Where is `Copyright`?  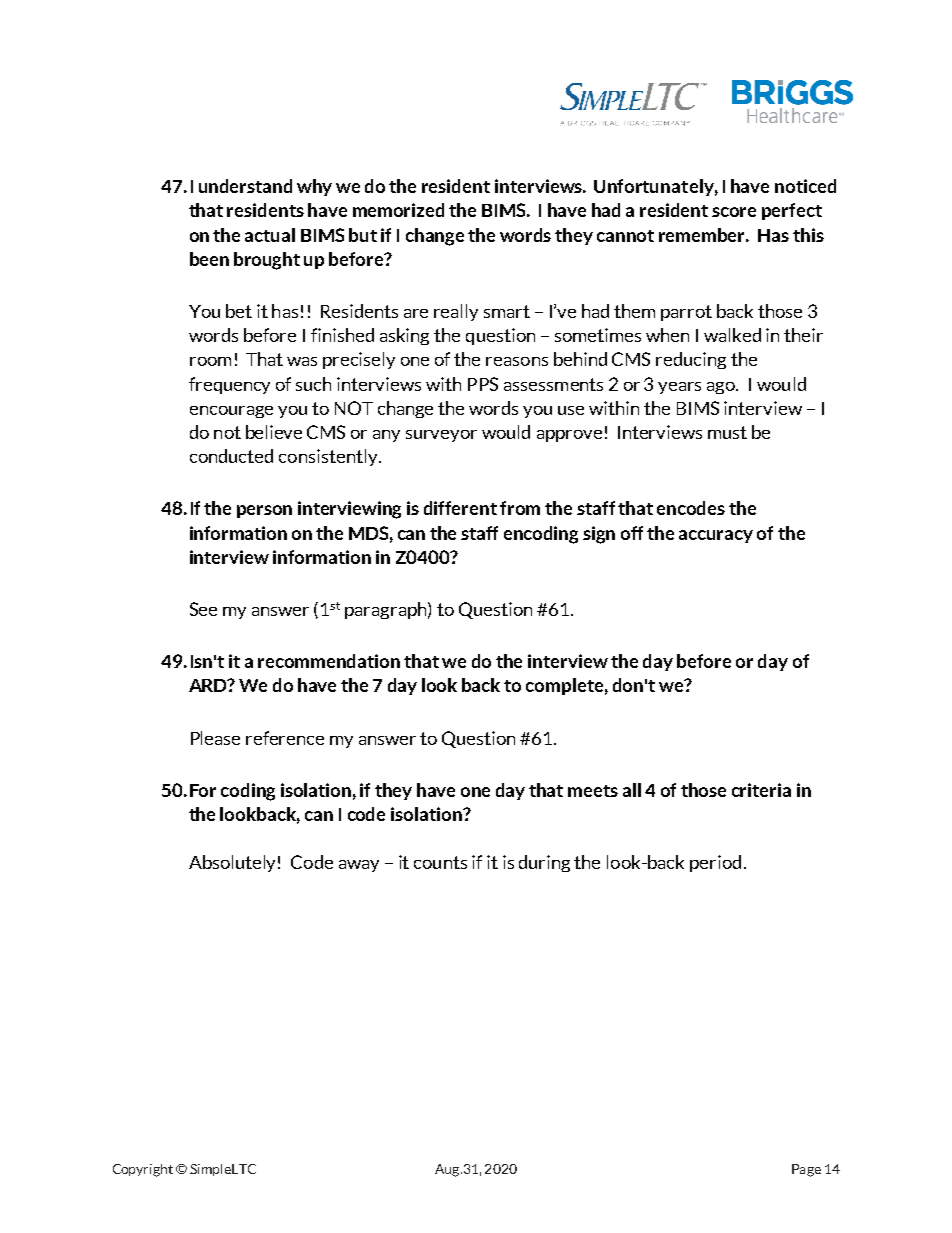
Copyright is located at coordinates (143, 1170).
